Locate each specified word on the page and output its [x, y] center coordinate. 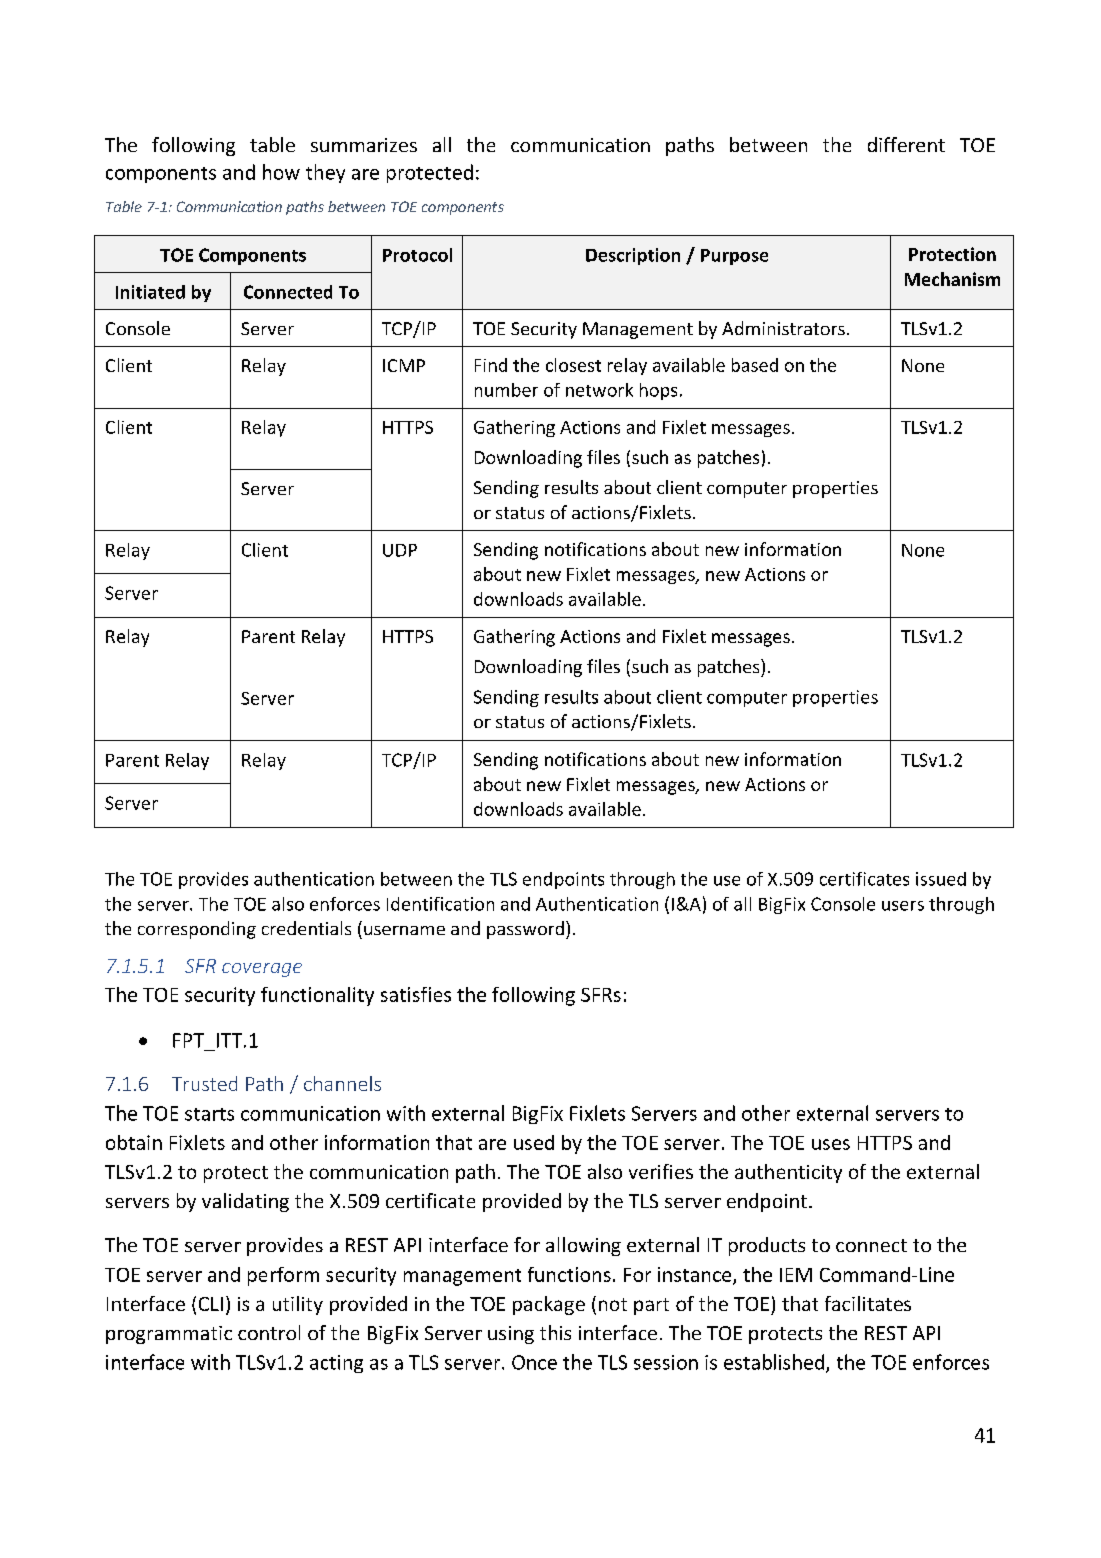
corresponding [197, 930]
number [506, 390]
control [269, 1332]
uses [831, 1144]
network [599, 390]
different [906, 144]
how [281, 172]
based [755, 365]
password [525, 930]
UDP [400, 550]
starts [209, 1114]
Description [633, 256]
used [534, 1142]
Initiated [150, 292]
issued [941, 879]
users [903, 906]
